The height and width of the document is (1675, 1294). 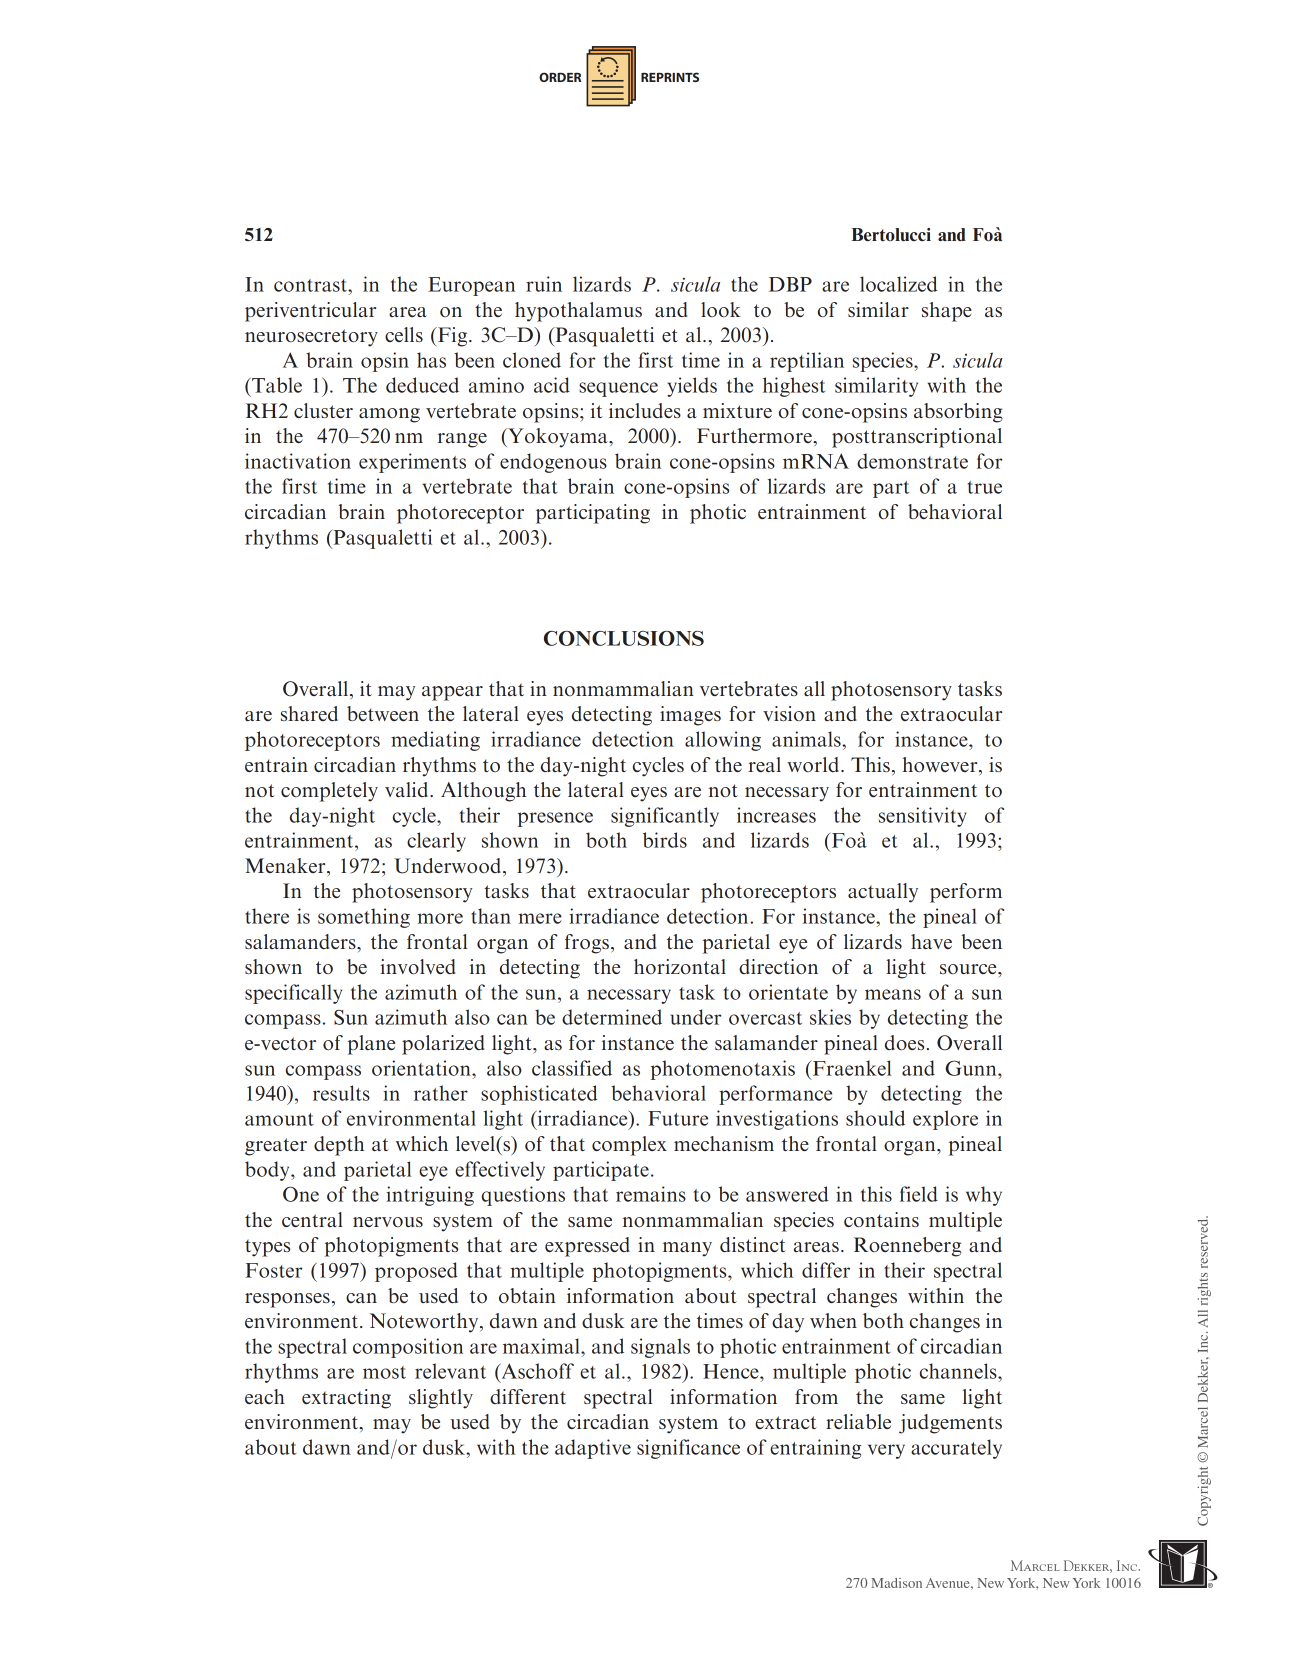 I want to click on CONCLUSIONS, so click(x=624, y=638).
